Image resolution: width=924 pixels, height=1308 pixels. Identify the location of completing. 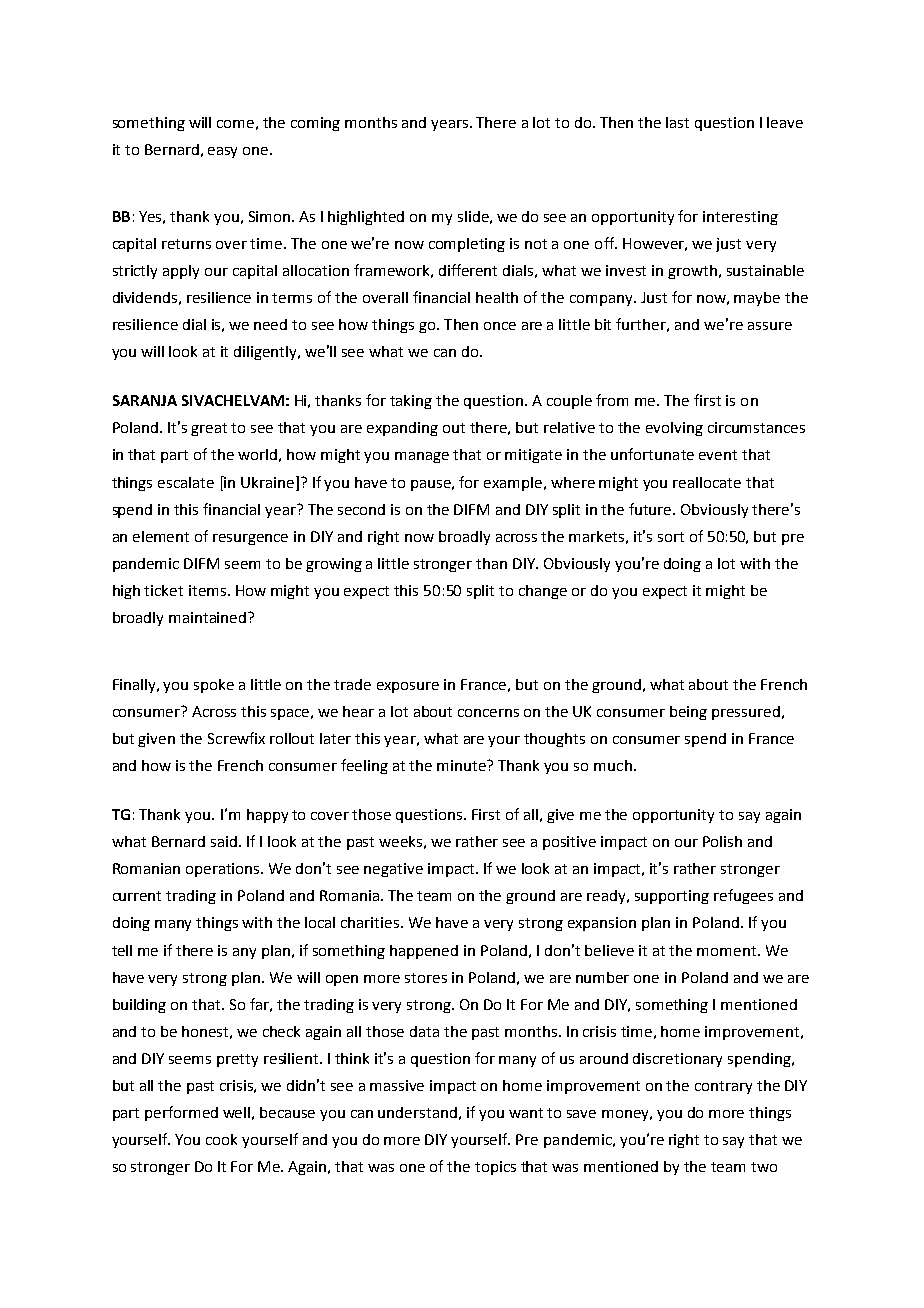
(467, 245).
